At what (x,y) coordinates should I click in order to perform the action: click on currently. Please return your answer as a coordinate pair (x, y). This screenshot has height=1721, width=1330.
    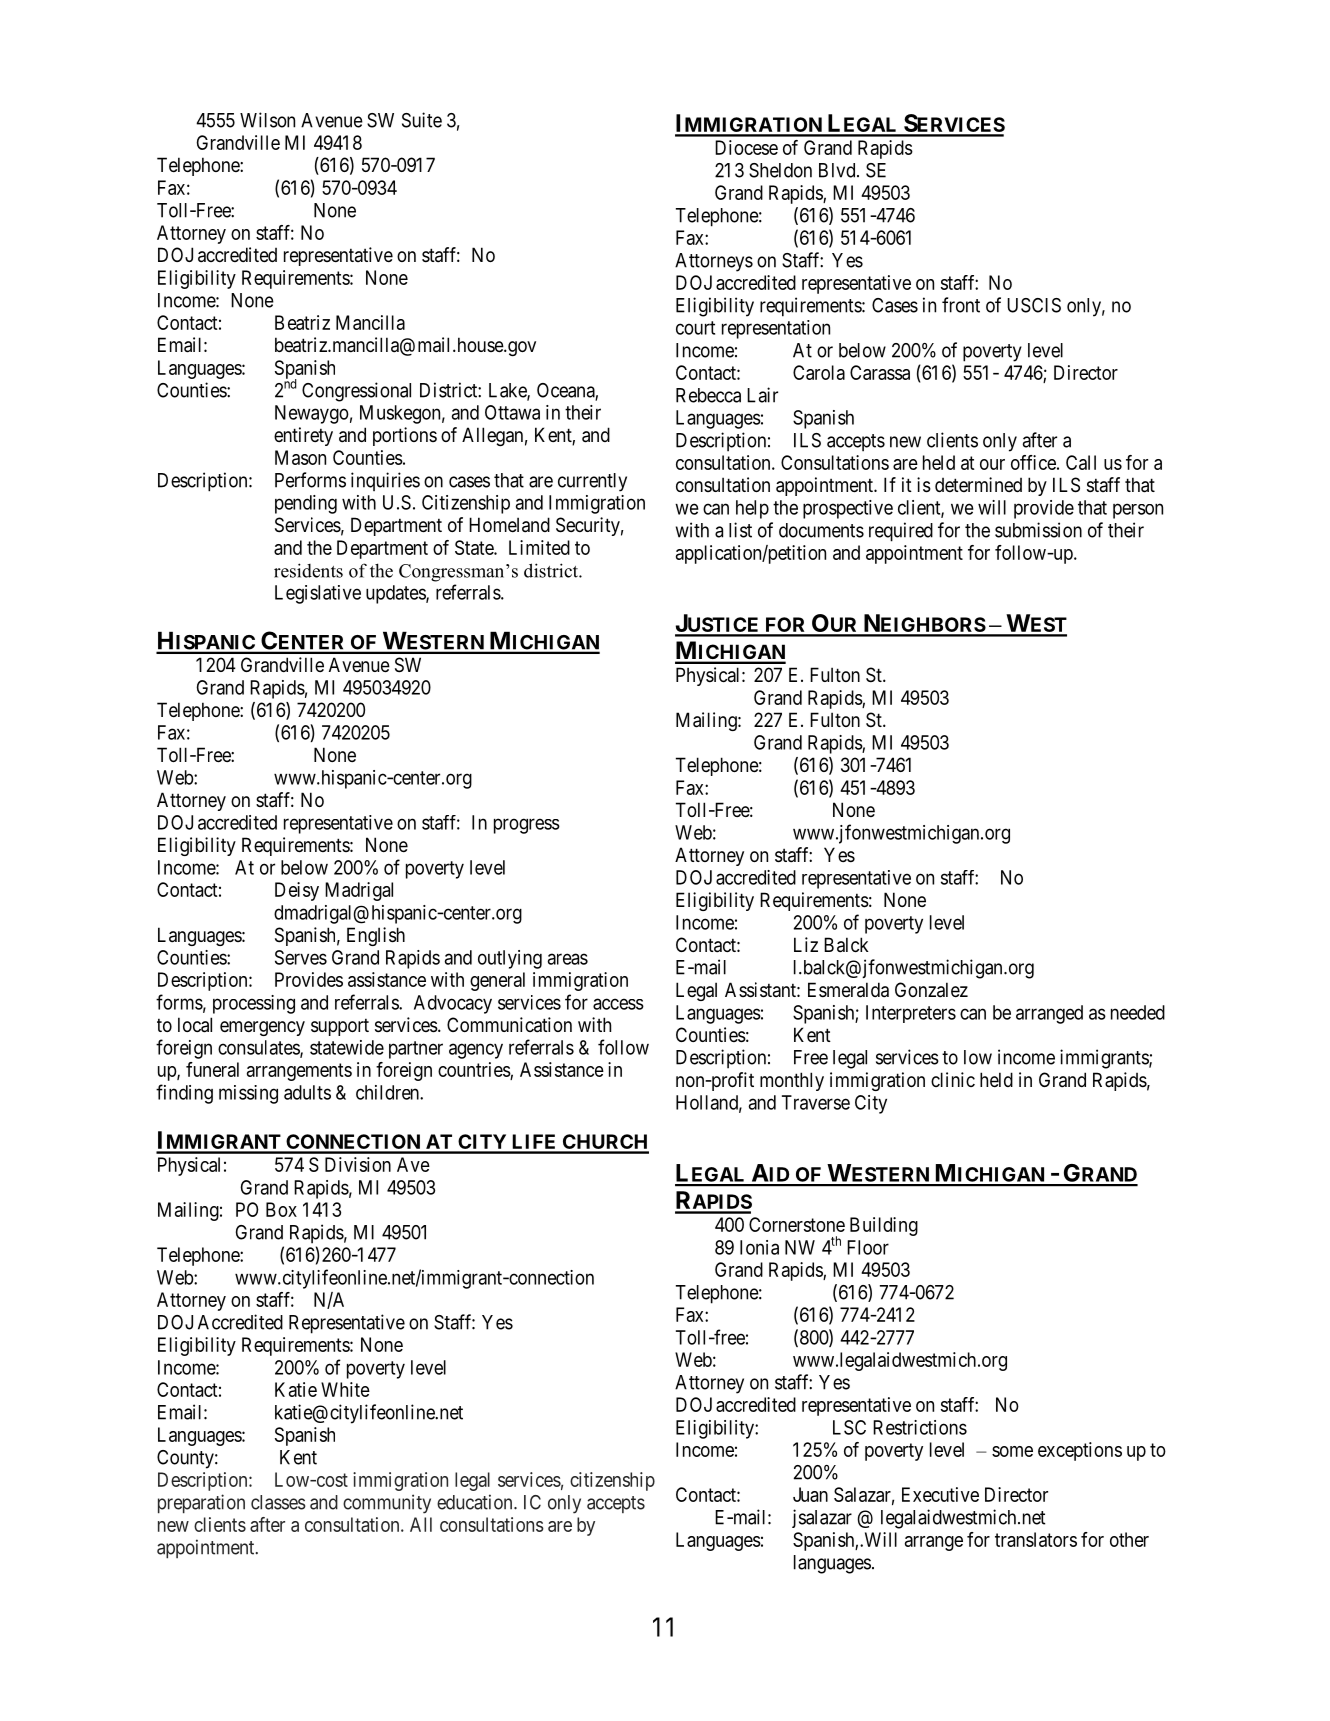
    Looking at the image, I should click on (592, 482).
